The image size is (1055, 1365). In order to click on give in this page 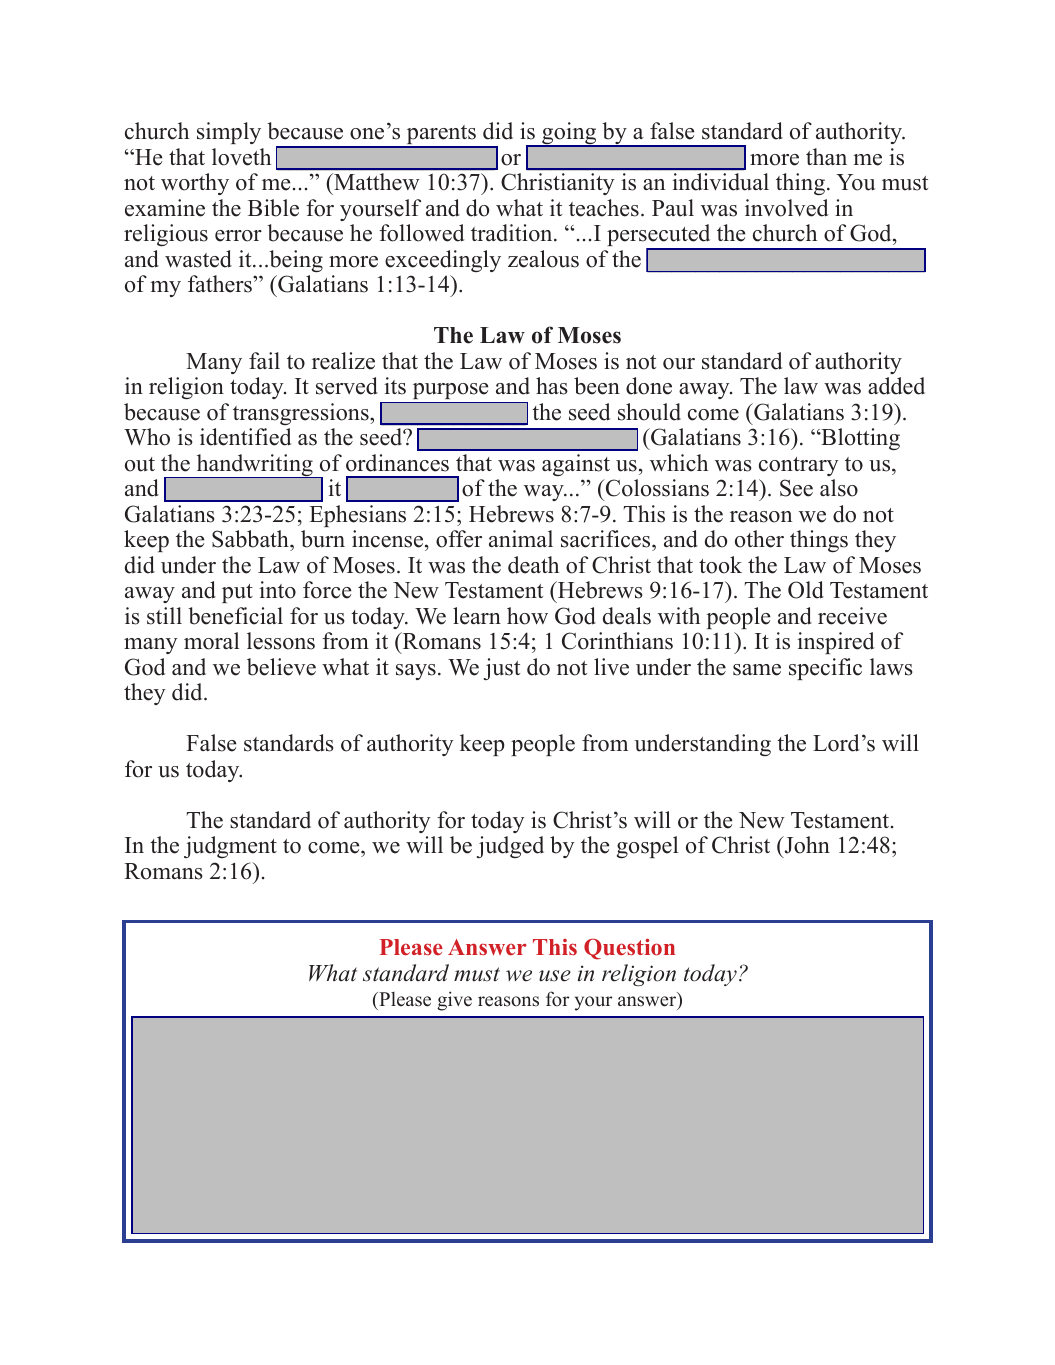, I will do `click(454, 1001)`.
